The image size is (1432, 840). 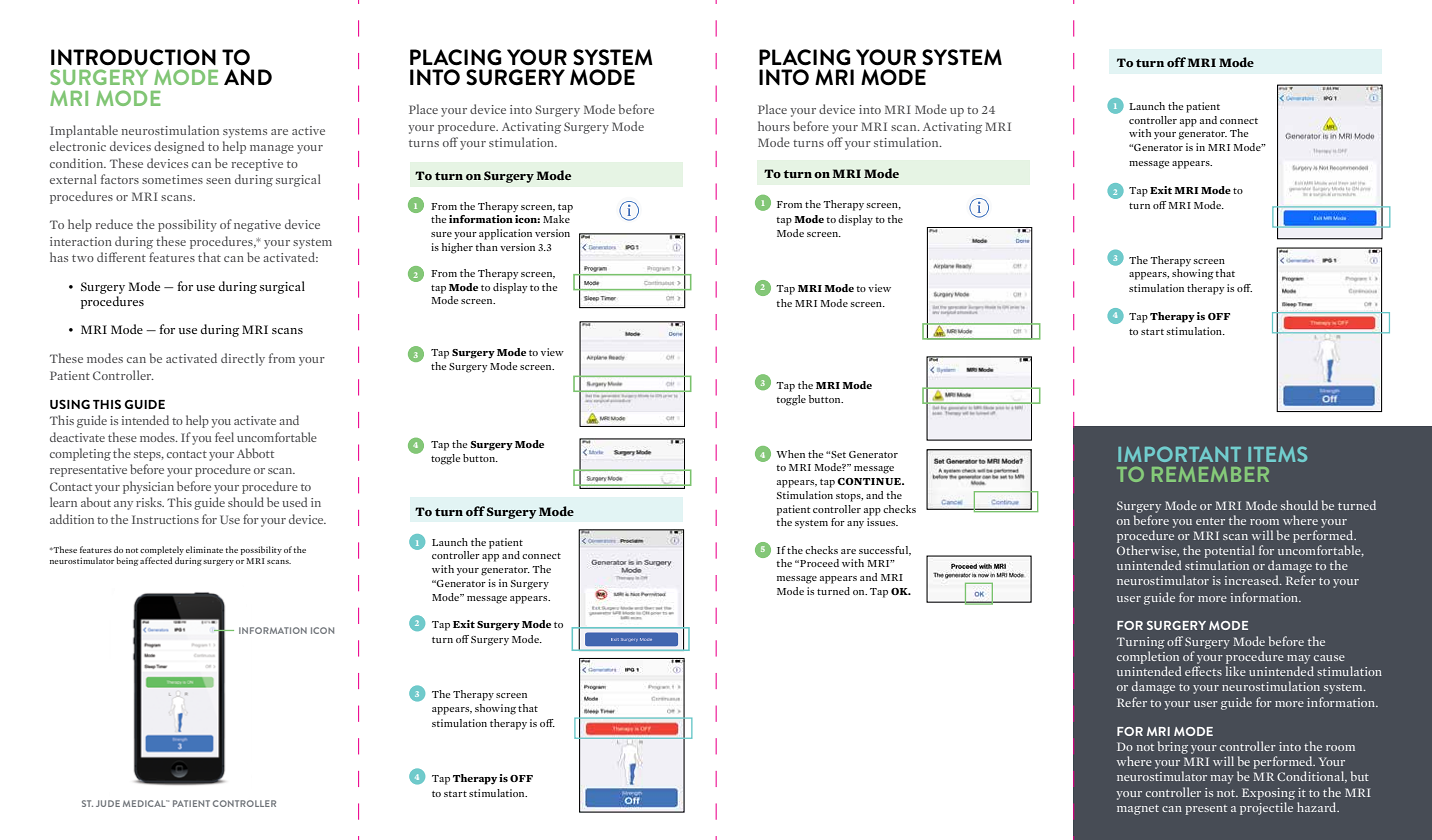 What do you see at coordinates (204, 549) in the screenshot?
I see `eliminate` at bounding box center [204, 549].
